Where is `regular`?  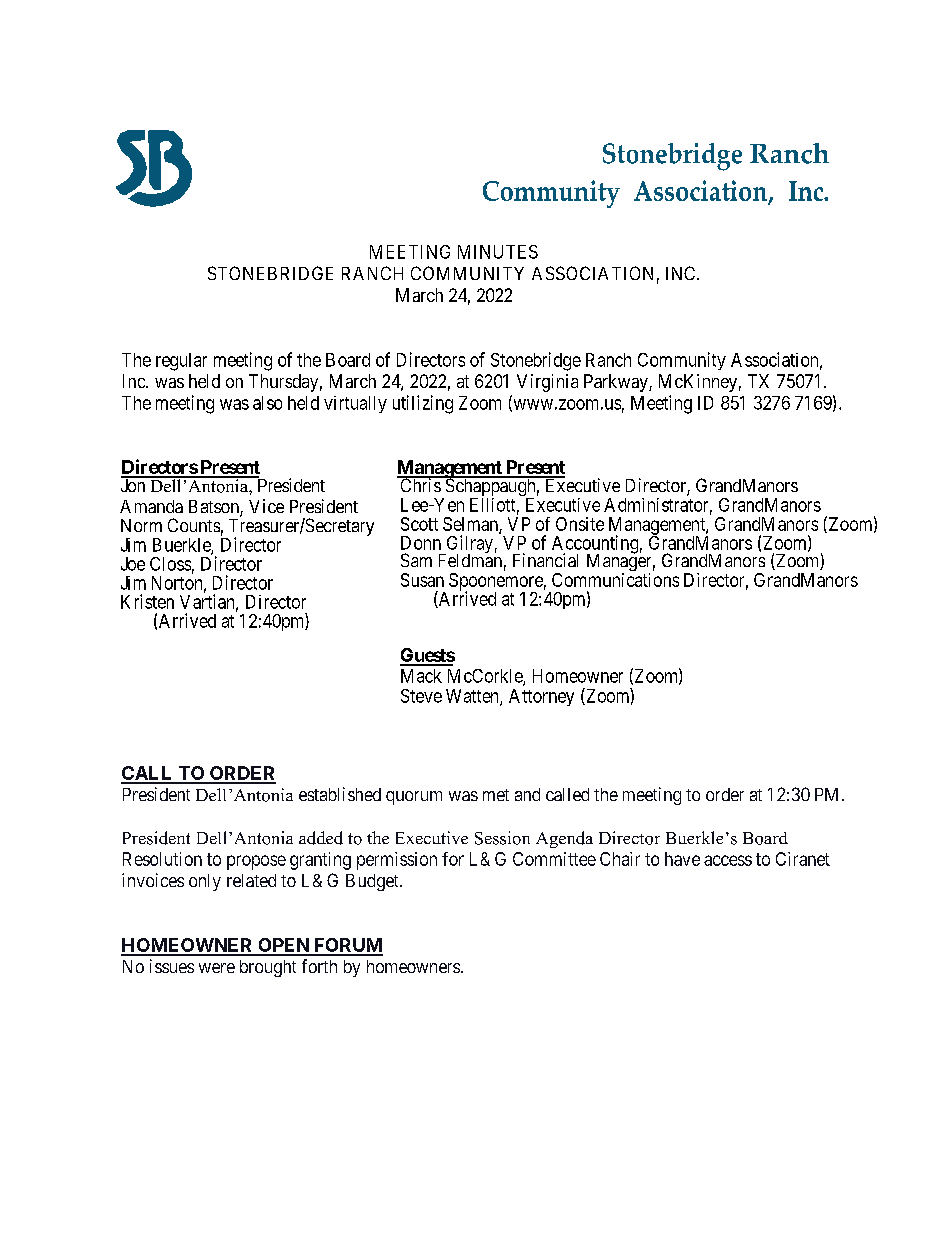 regular is located at coordinates (181, 362).
